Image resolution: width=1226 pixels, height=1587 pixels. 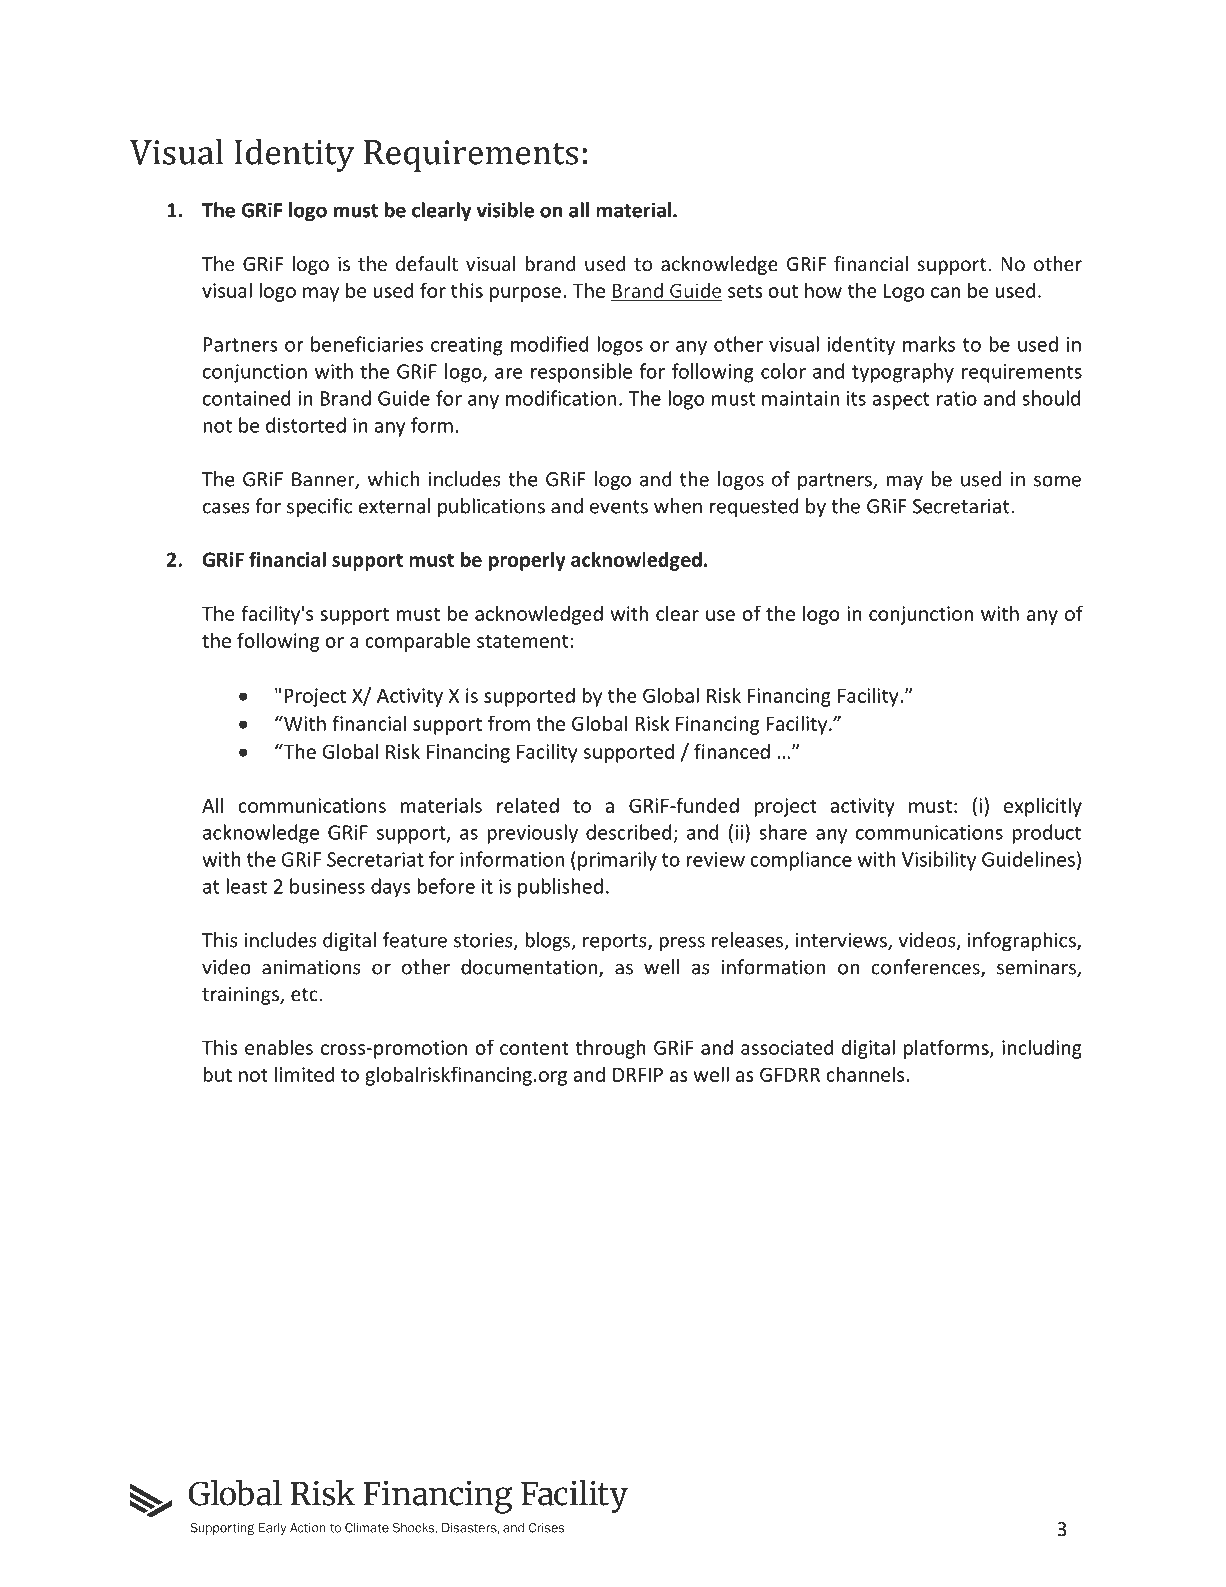 What do you see at coordinates (319, 507) in the page?
I see `specific` at bounding box center [319, 507].
